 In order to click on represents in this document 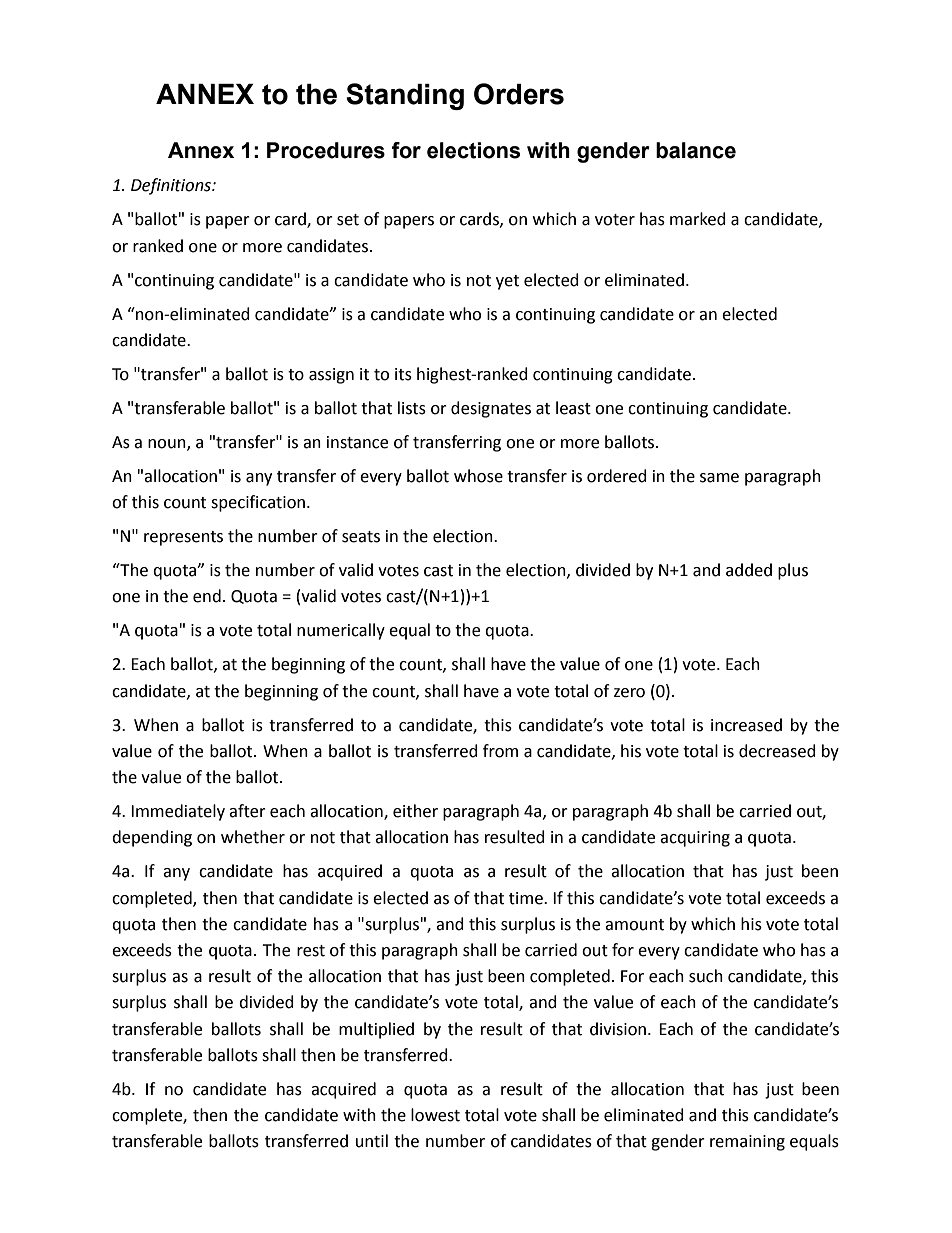, I will do `click(183, 538)`.
